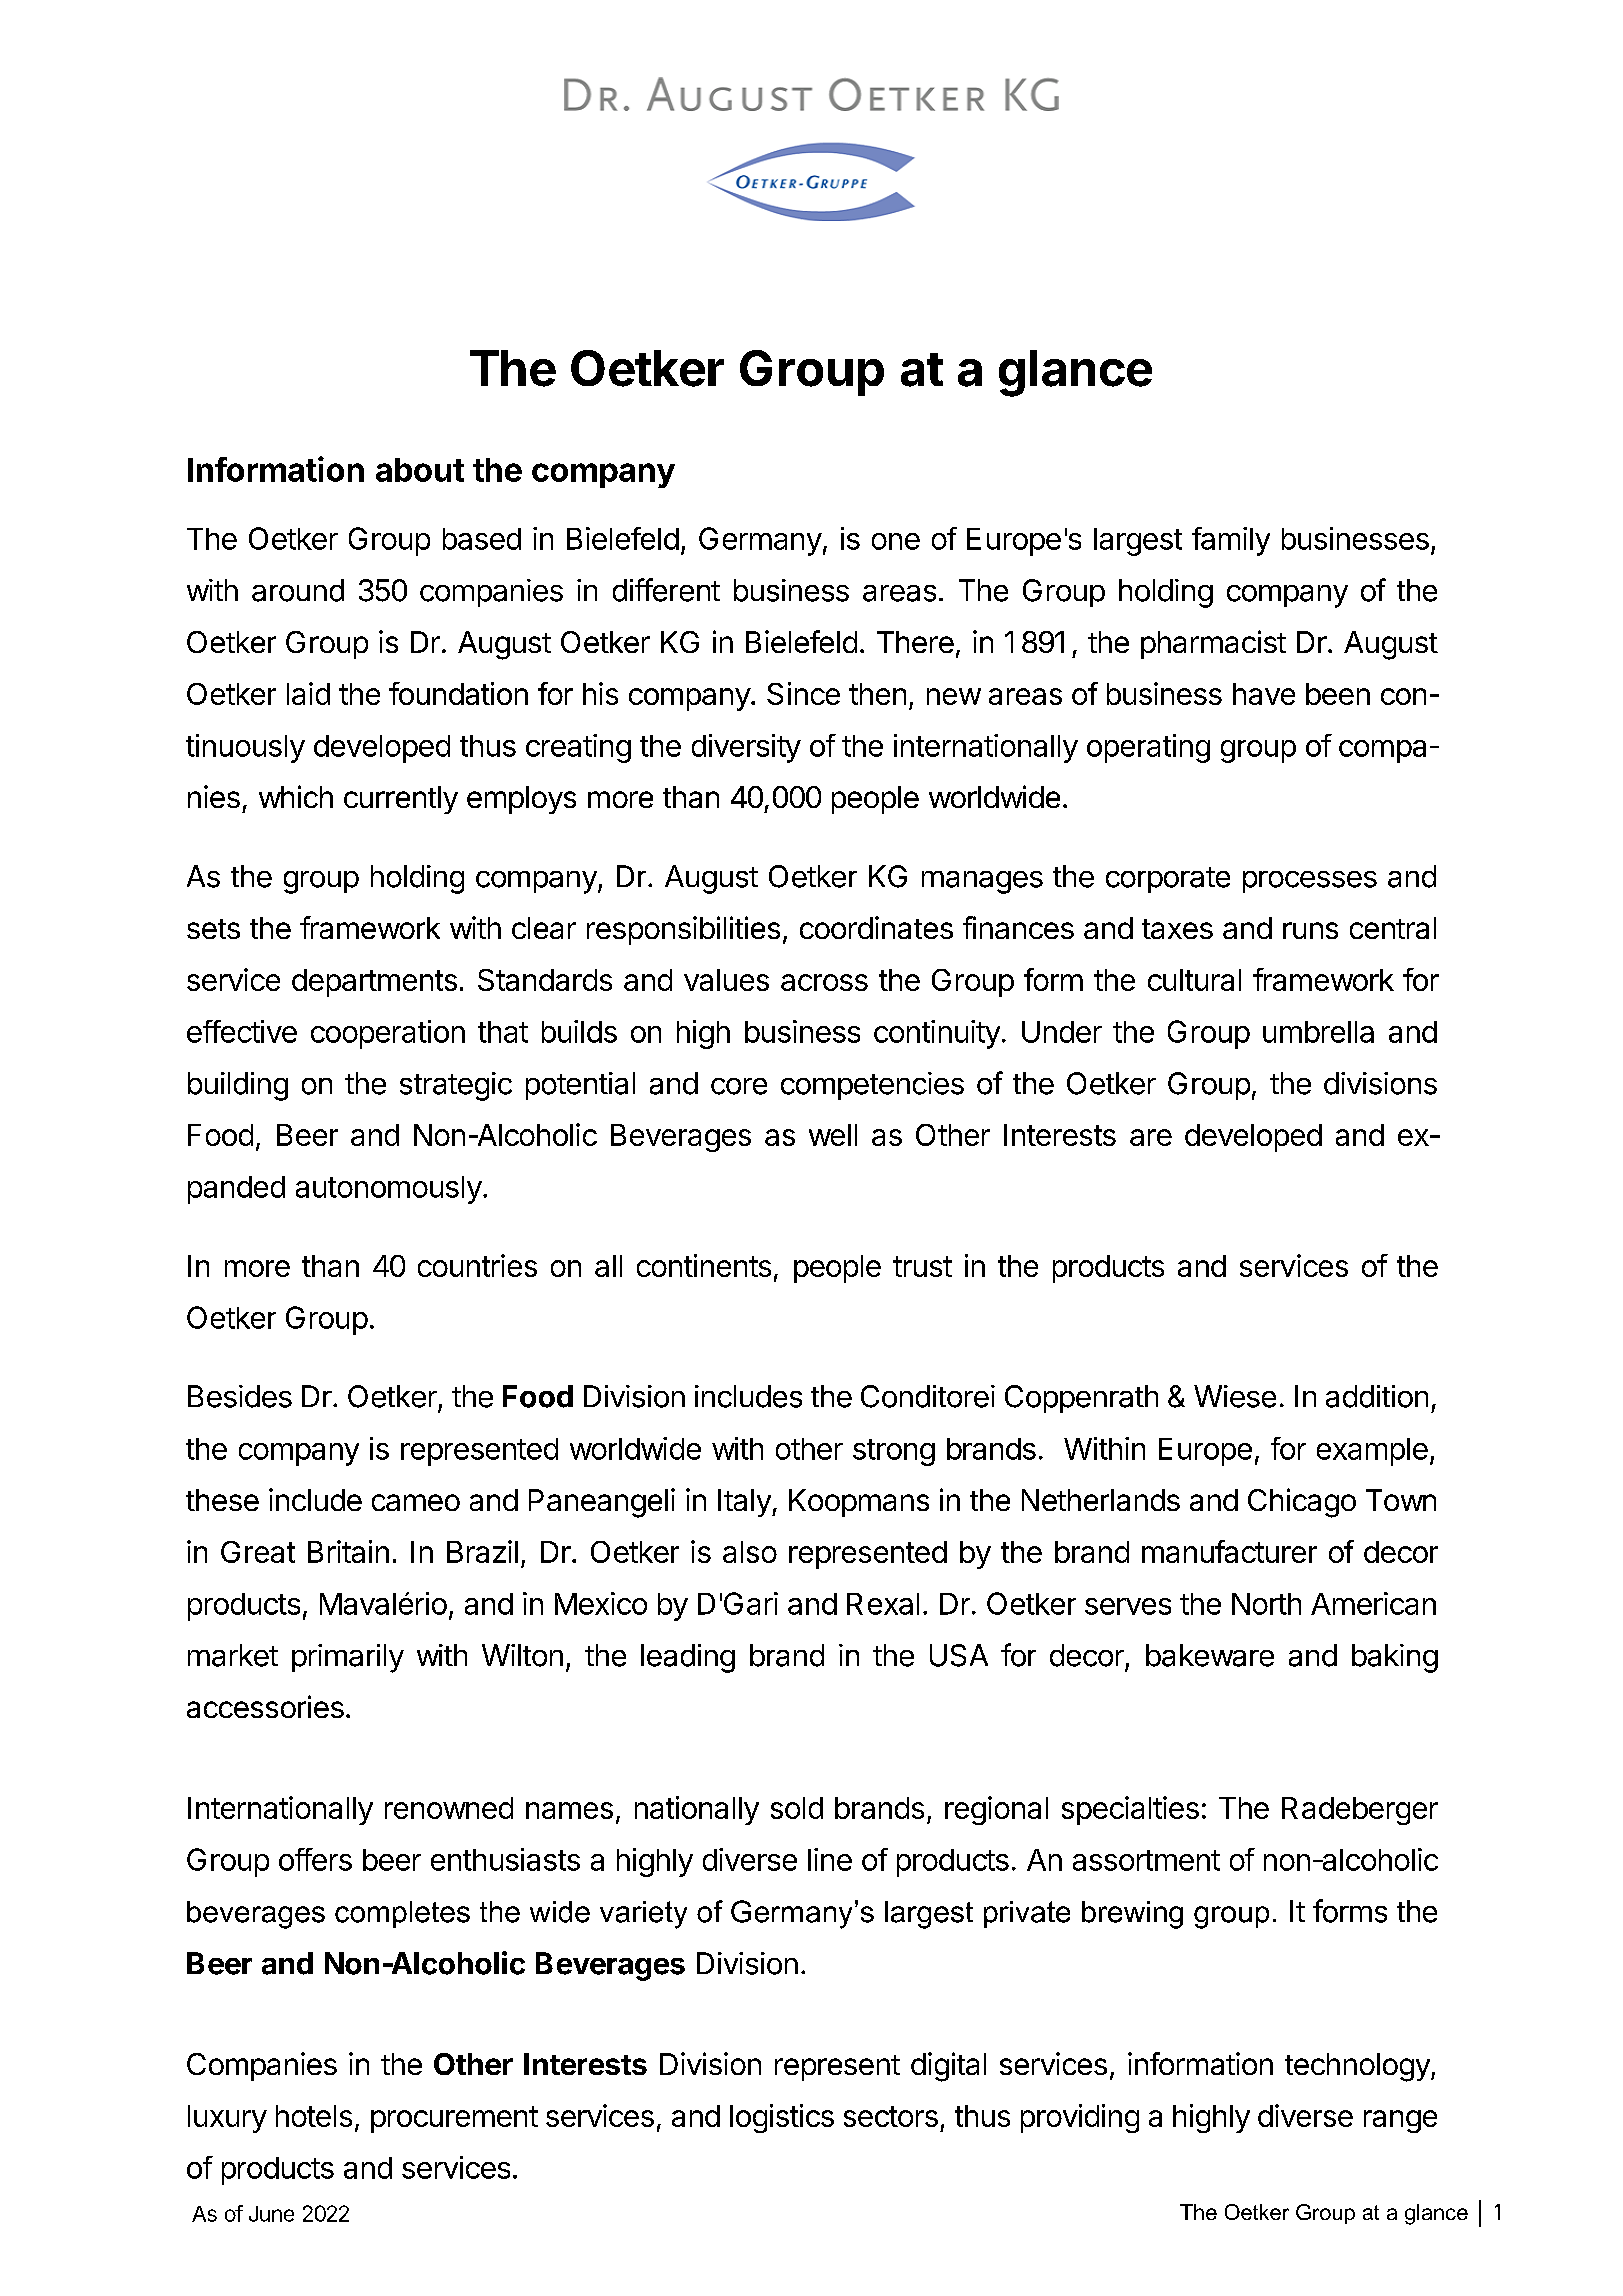 Image resolution: width=1623 pixels, height=2296 pixels. Describe the element at coordinates (314, 2116) in the screenshot. I see `hotels` at that location.
